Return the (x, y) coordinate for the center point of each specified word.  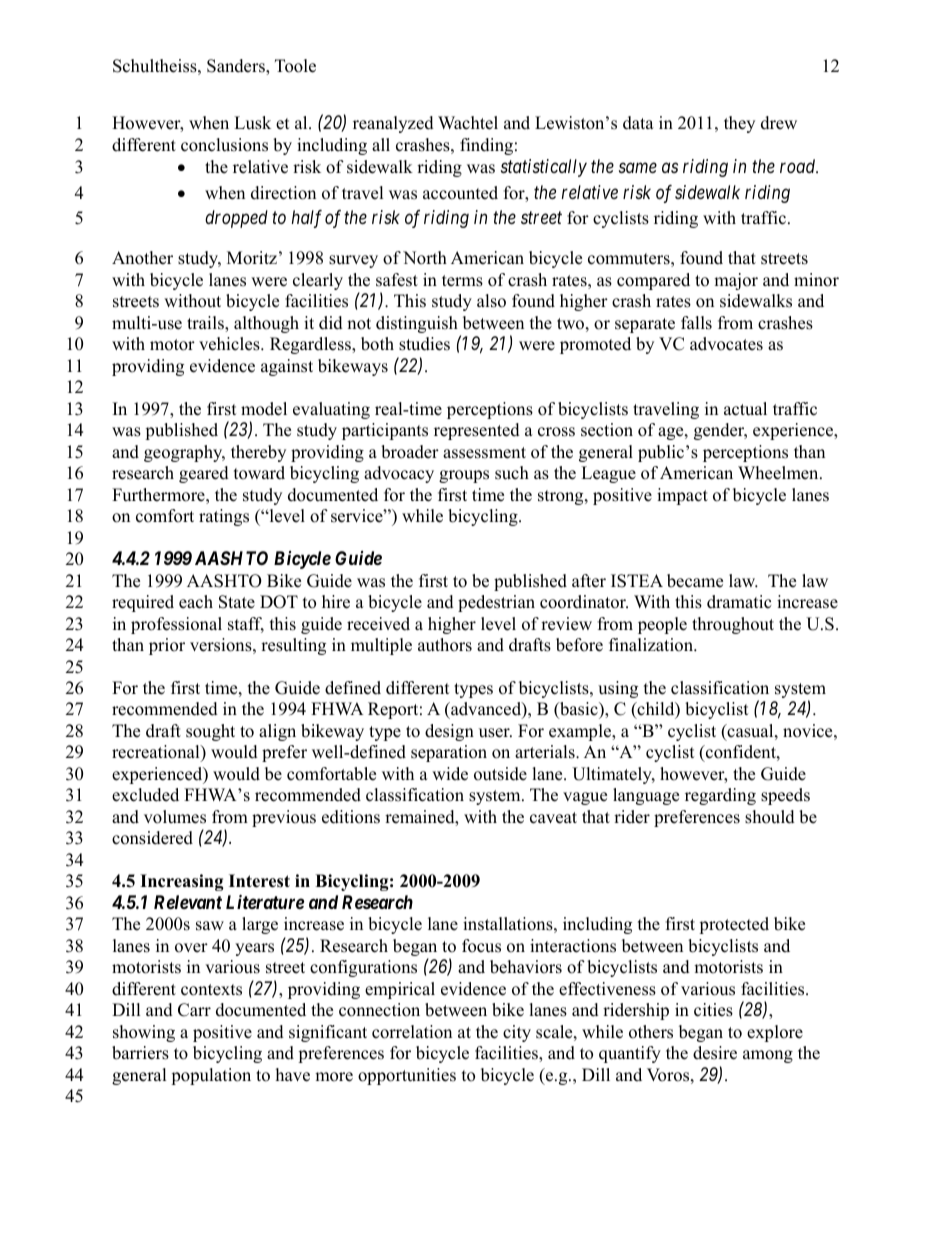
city (517, 1033)
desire (715, 1053)
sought (210, 732)
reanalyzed (393, 124)
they (739, 124)
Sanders (237, 67)
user (495, 733)
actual (745, 409)
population (211, 1076)
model (264, 409)
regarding (720, 796)
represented (477, 431)
